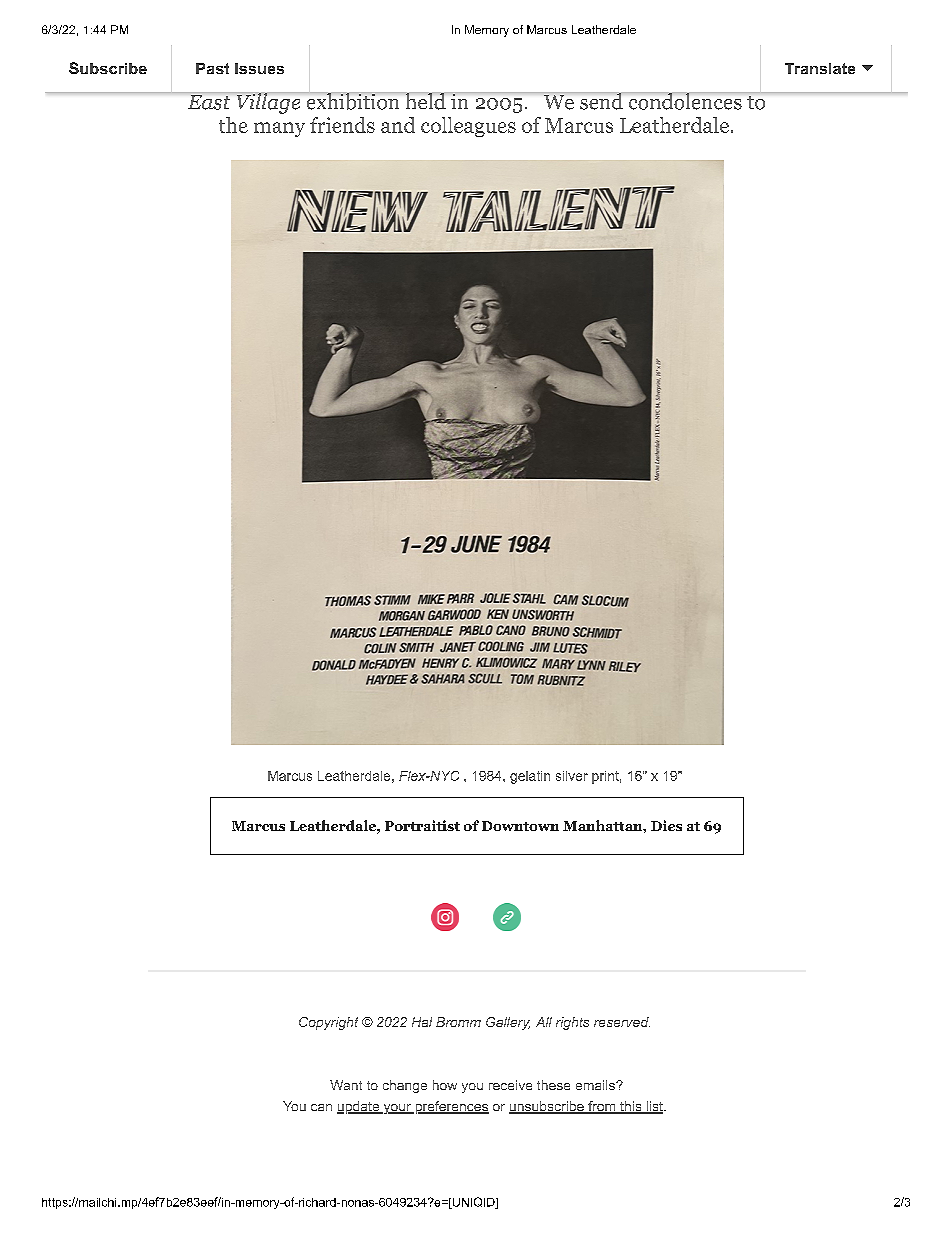 The height and width of the screenshot is (1233, 952). I want to click on can, so click(321, 1107).
